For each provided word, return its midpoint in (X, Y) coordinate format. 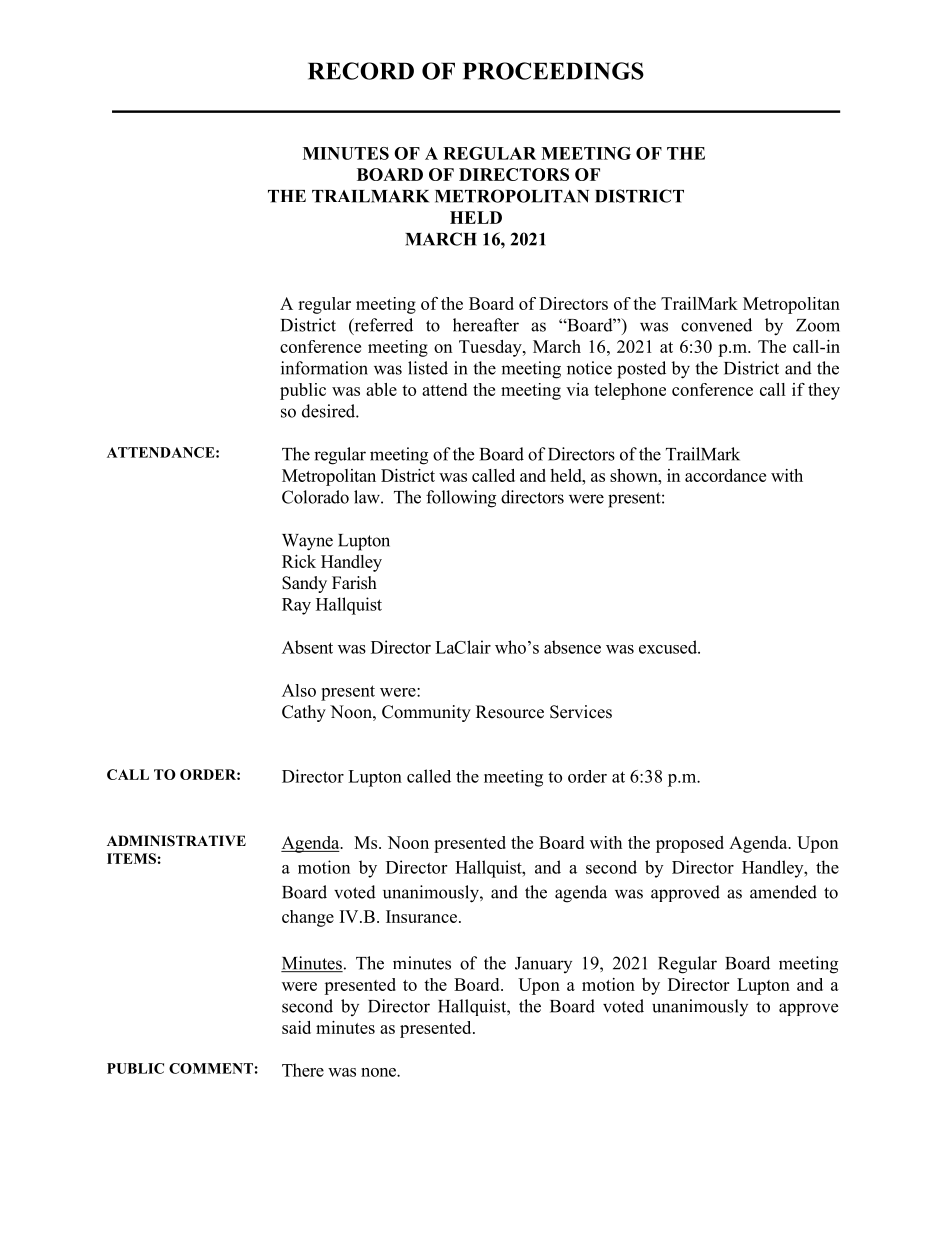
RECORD (361, 71)
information (324, 368)
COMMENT (211, 1068)
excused (669, 647)
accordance (725, 475)
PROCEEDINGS (553, 71)
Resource (510, 712)
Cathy (304, 713)
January (543, 965)
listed (428, 368)
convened (716, 325)
